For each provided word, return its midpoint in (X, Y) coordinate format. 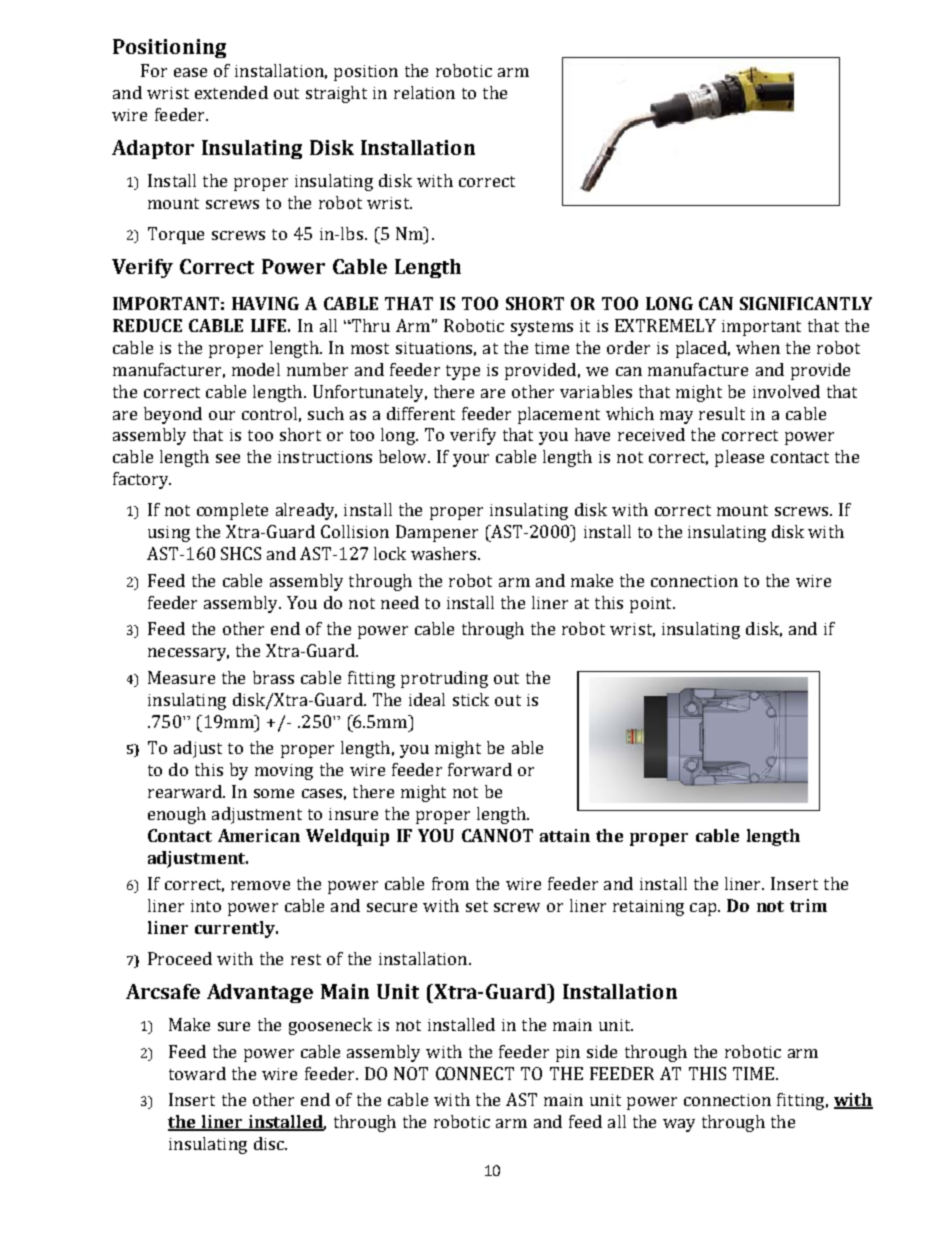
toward (197, 1073)
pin (568, 1054)
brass (273, 677)
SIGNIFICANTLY (806, 303)
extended (231, 92)
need (400, 602)
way (679, 1125)
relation (424, 92)
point (652, 605)
